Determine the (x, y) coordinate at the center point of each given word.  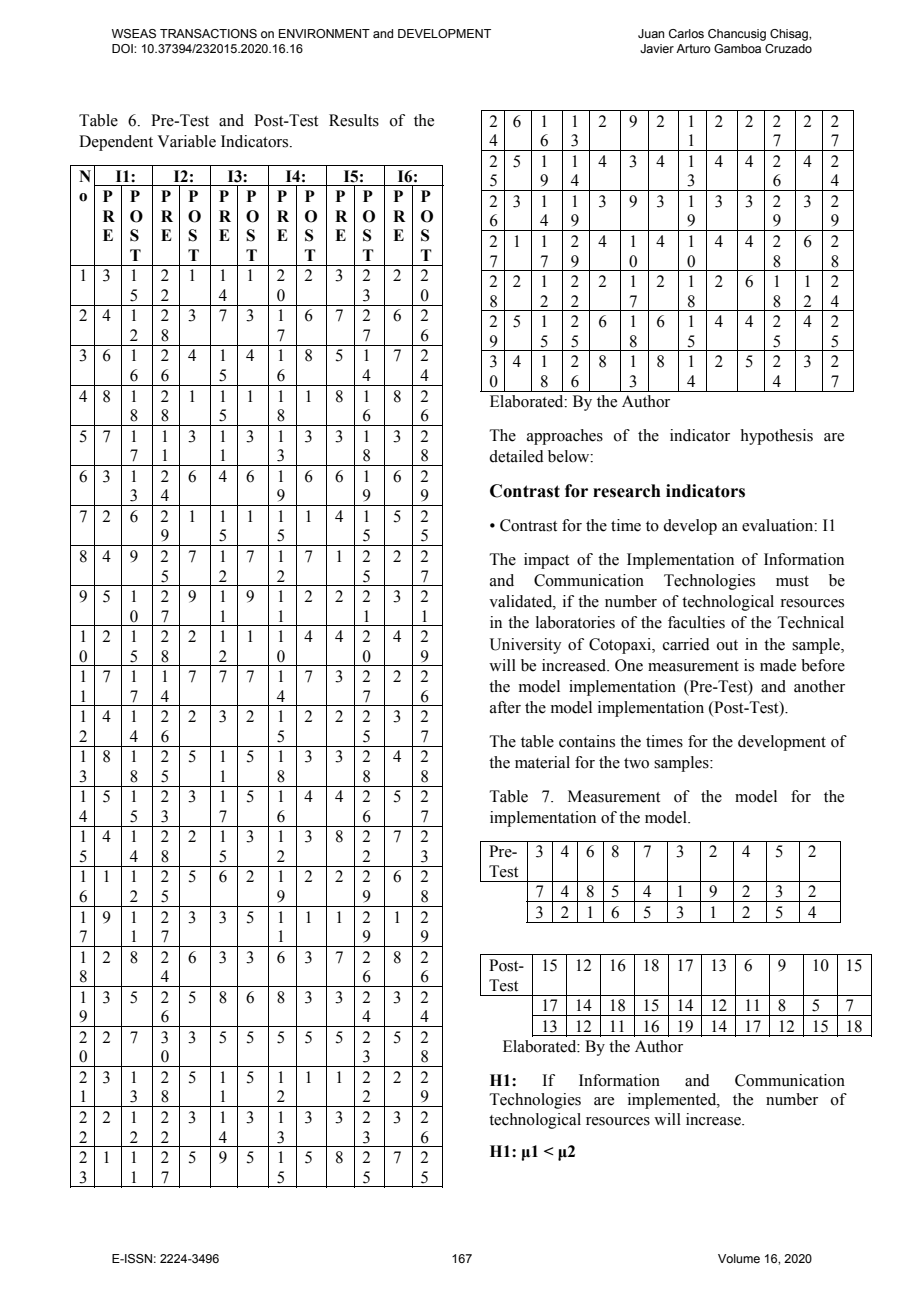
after (505, 707)
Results (354, 120)
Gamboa (737, 48)
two (636, 763)
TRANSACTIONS (208, 33)
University (525, 646)
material (542, 762)
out (727, 645)
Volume (739, 1258)
